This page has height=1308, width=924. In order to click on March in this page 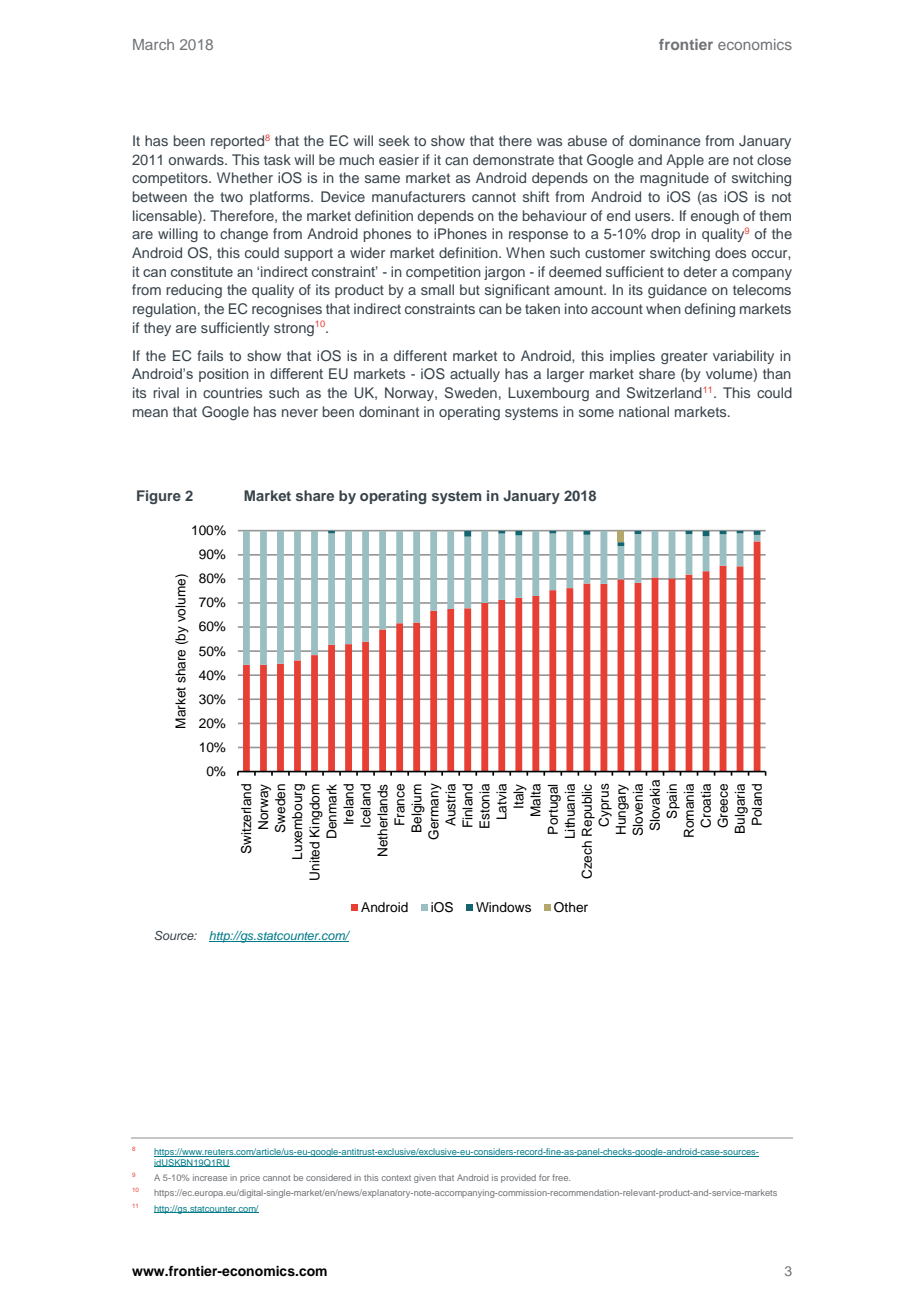, I will do `click(153, 44)`.
